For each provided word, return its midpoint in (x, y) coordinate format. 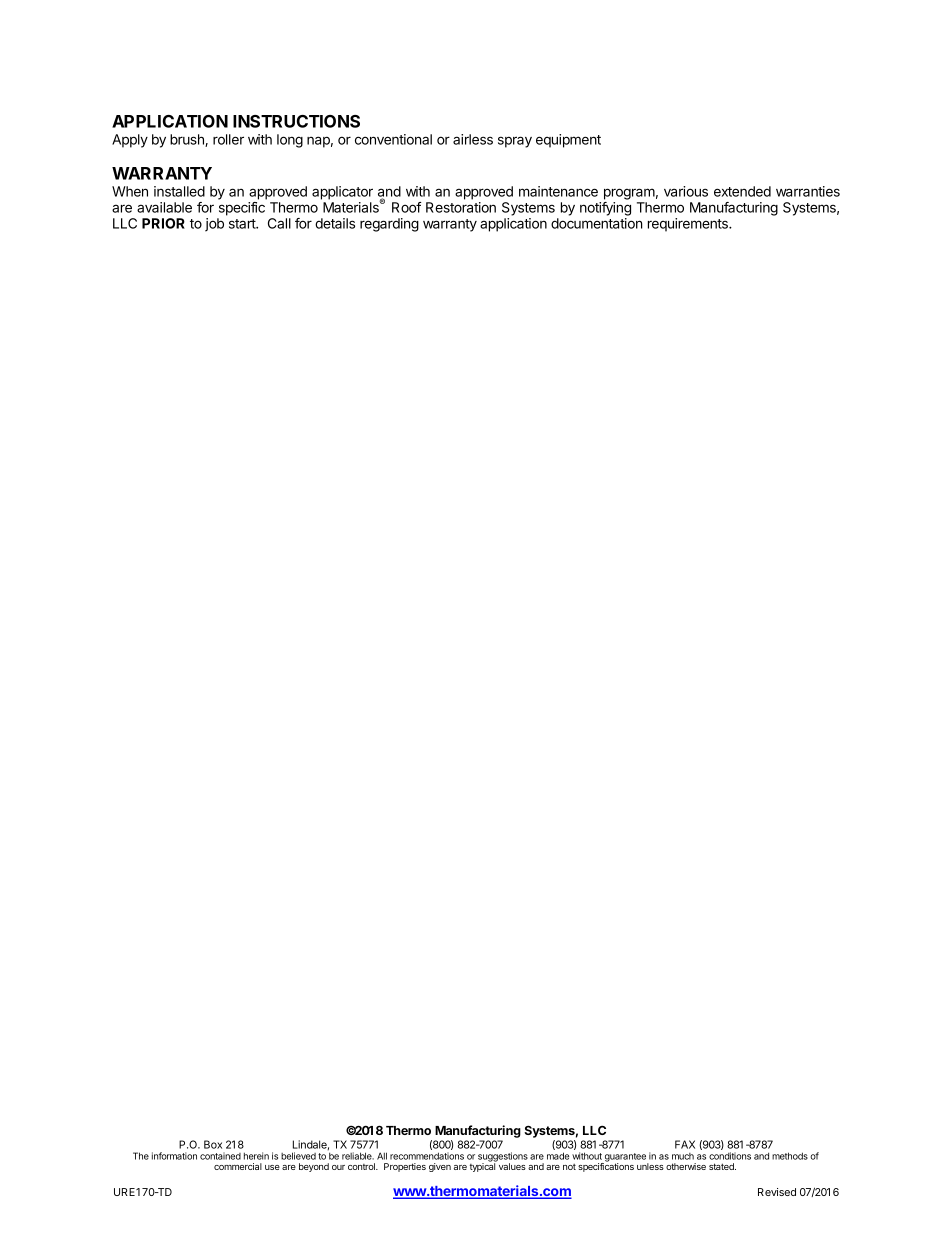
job (214, 225)
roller (228, 139)
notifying (605, 210)
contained (220, 1156)
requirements (689, 225)
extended (742, 191)
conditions (730, 1156)
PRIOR (163, 223)
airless (473, 139)
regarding (389, 225)
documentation (597, 223)
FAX (685, 1144)
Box (213, 1144)
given (440, 1167)
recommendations (427, 1156)
